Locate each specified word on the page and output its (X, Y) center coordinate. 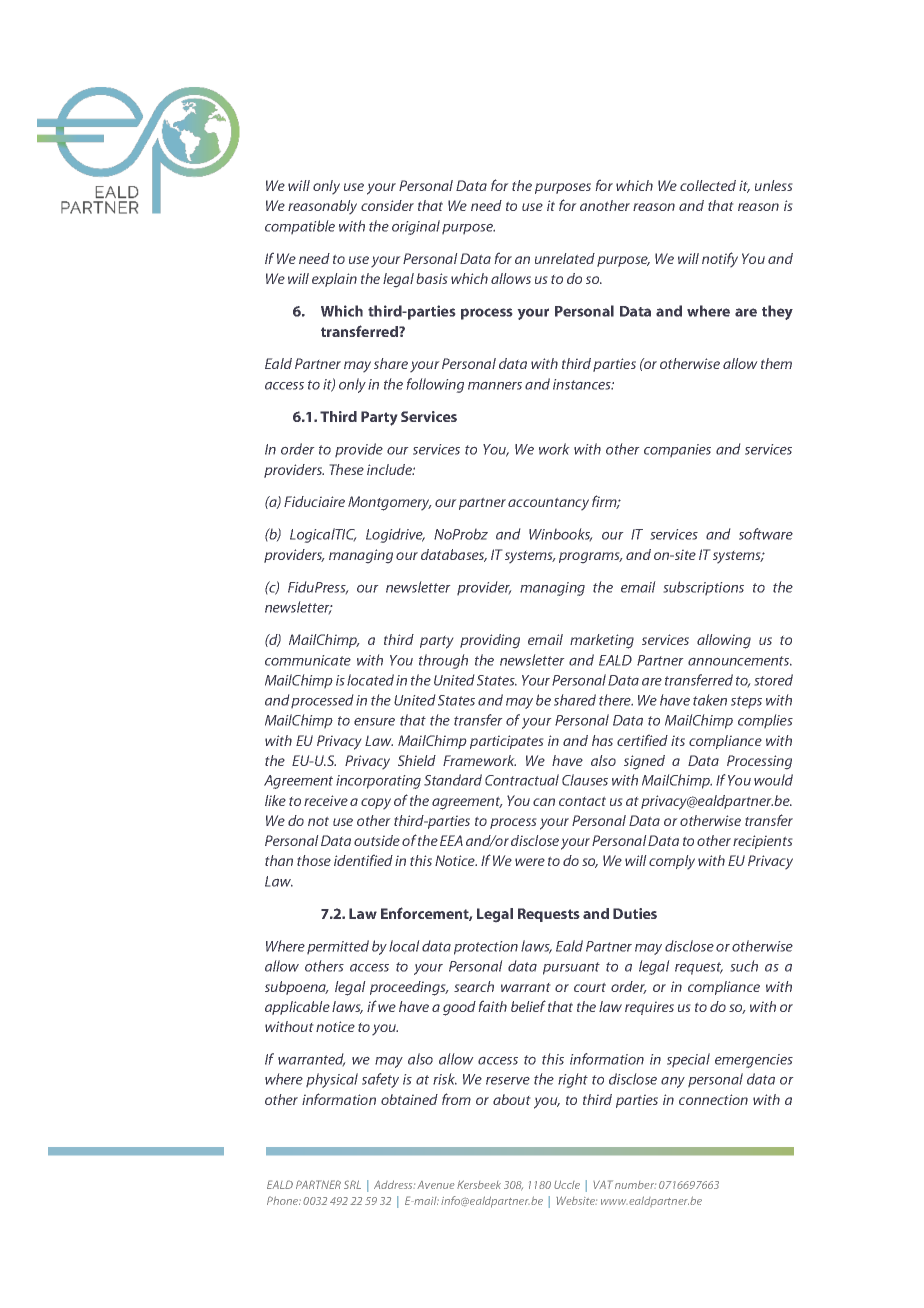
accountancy (548, 504)
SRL (352, 1184)
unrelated (565, 258)
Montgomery (389, 503)
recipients (762, 842)
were (530, 862)
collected (708, 185)
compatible (300, 227)
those (314, 860)
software (766, 534)
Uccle (567, 1184)
